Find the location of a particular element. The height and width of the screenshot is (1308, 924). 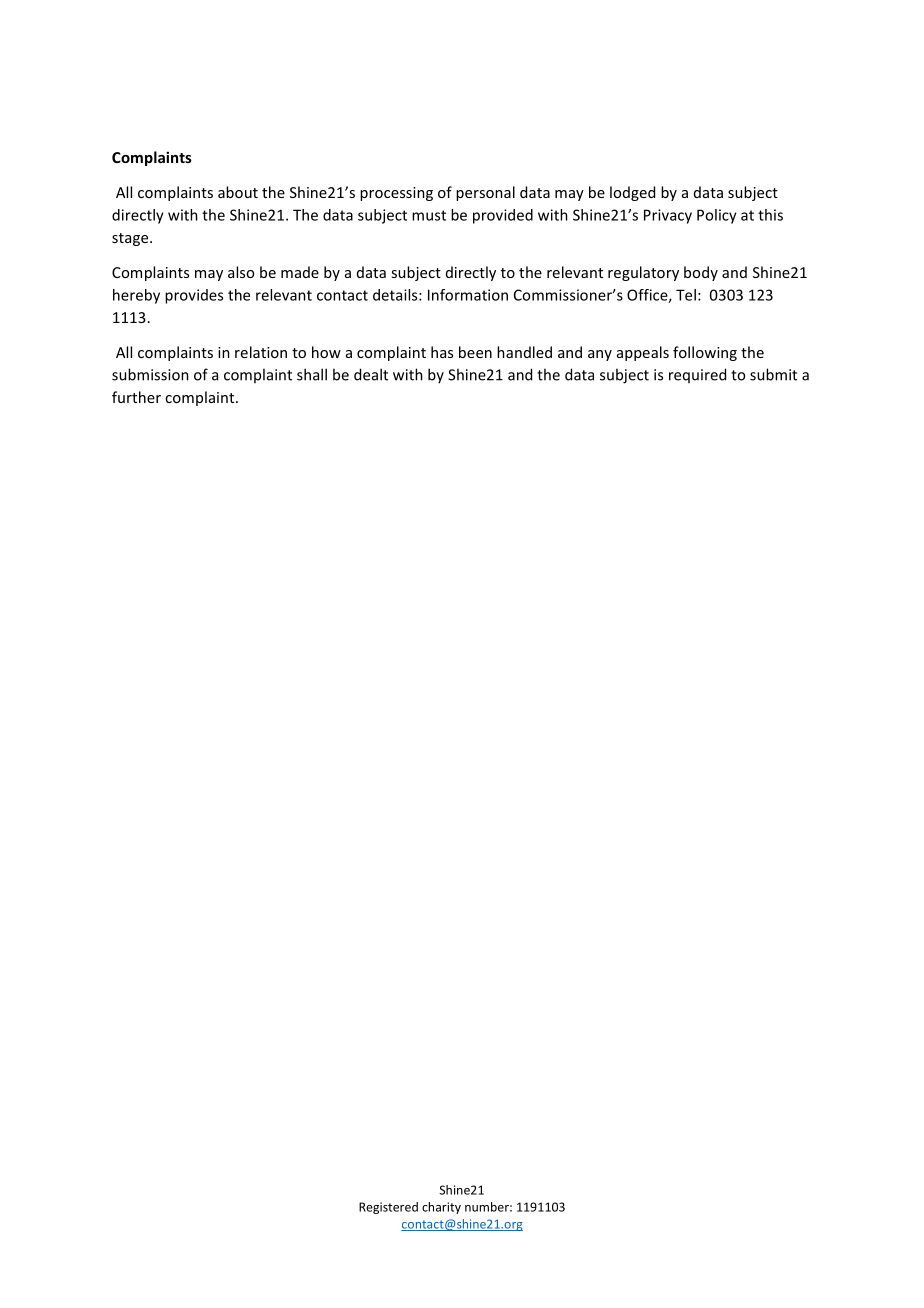

shall is located at coordinates (312, 374).
